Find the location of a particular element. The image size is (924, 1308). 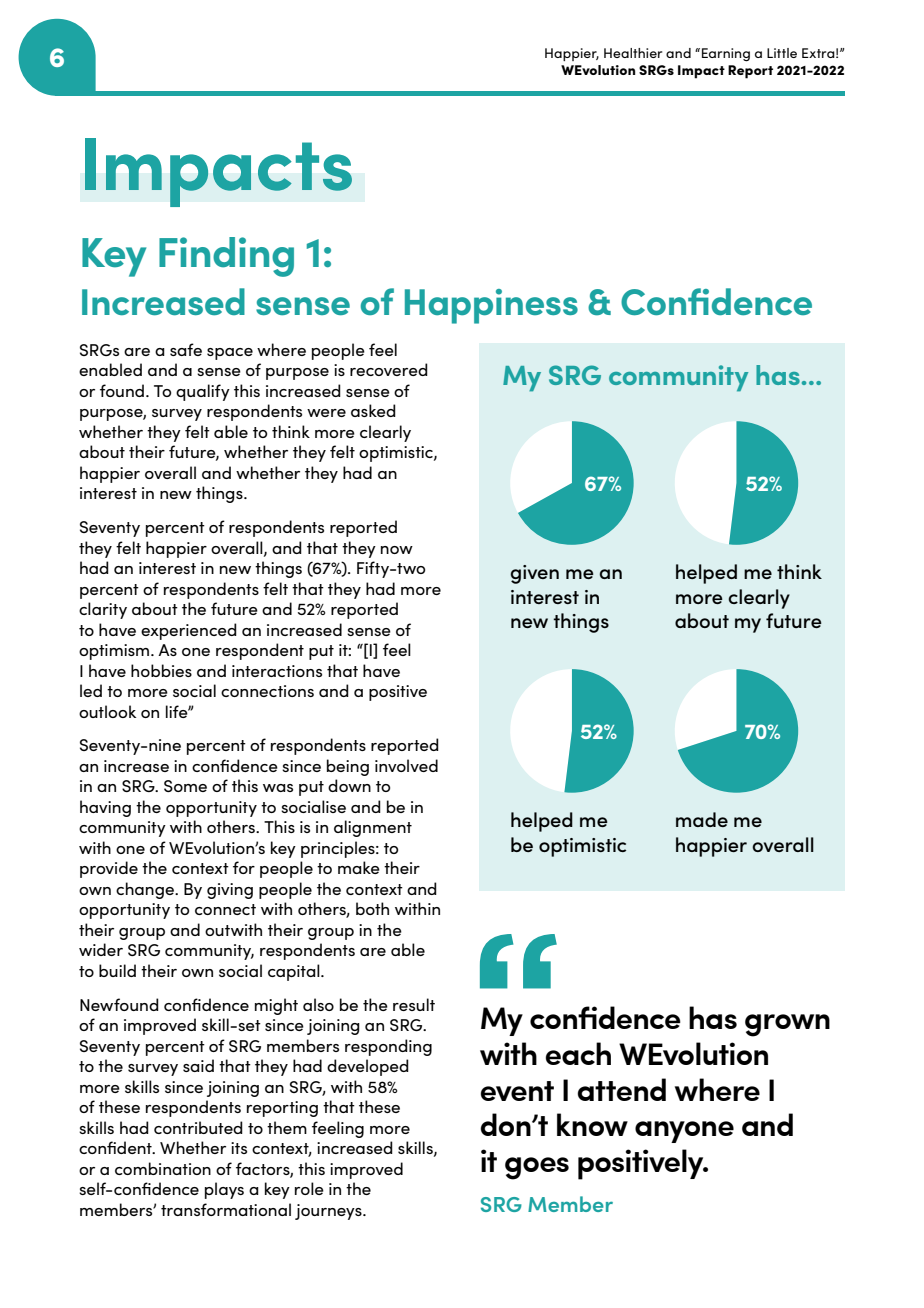

Healthier is located at coordinates (633, 53).
